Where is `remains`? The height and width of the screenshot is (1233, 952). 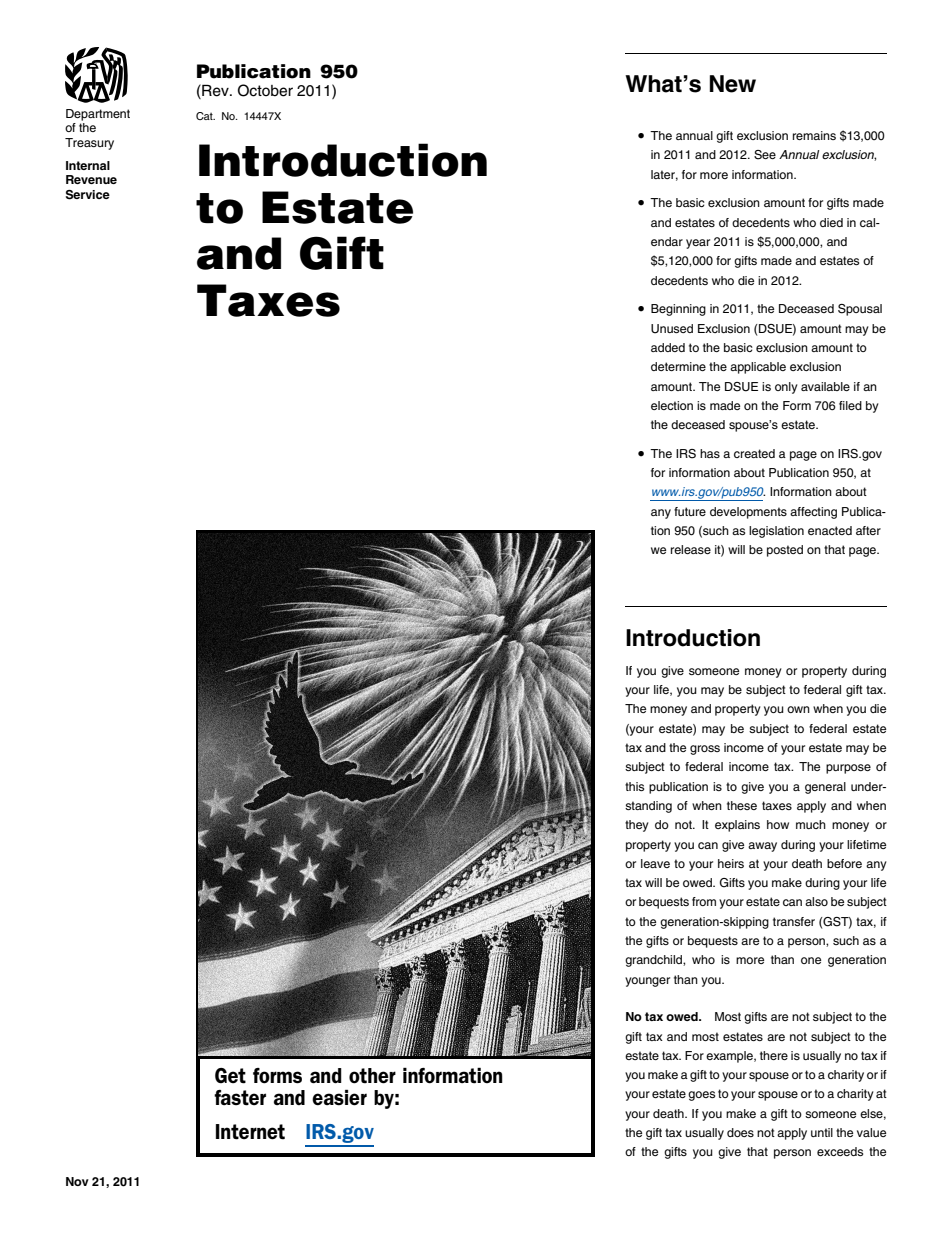
remains is located at coordinates (814, 135).
